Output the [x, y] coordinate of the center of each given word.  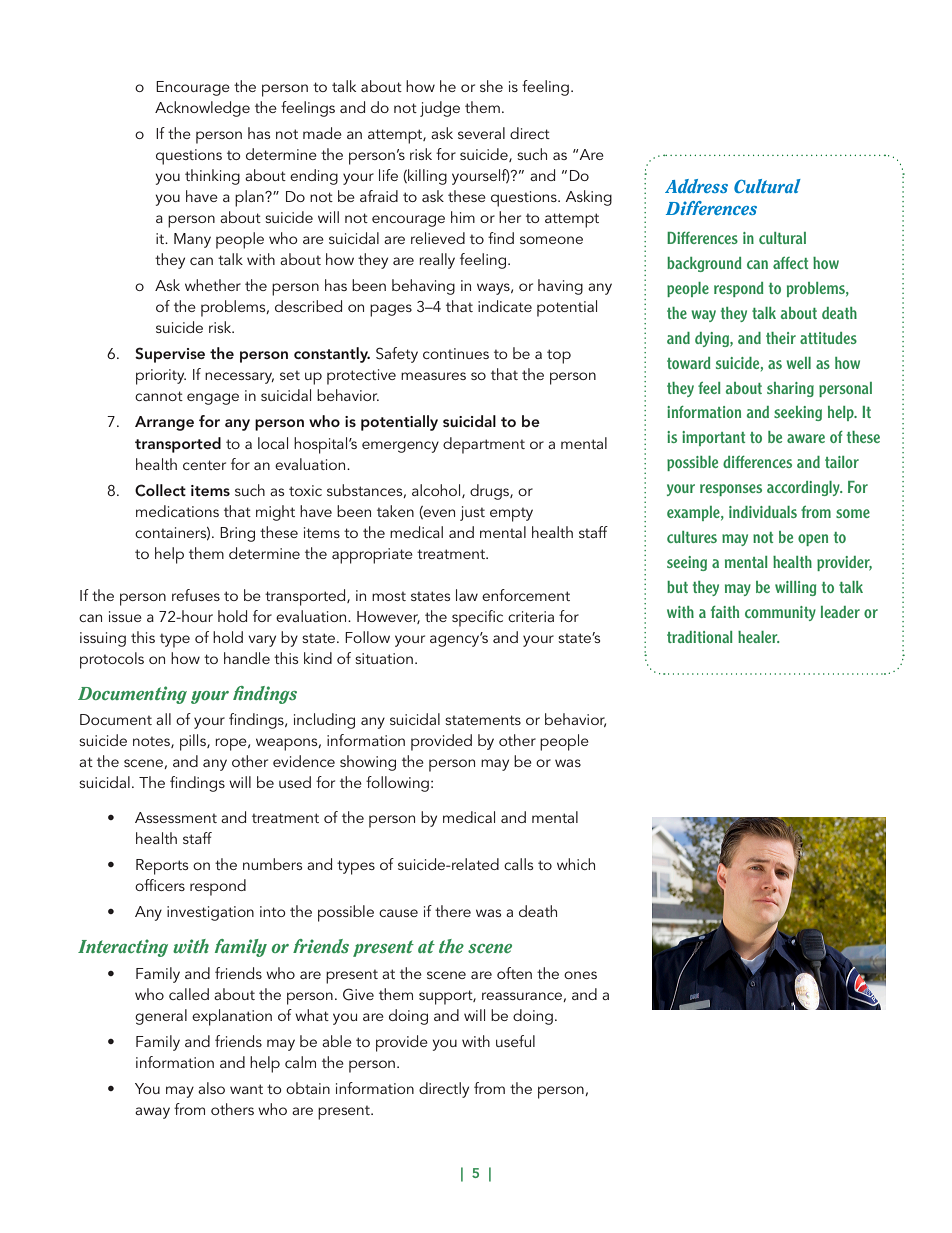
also [211, 1088]
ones [580, 975]
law [467, 595]
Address [696, 186]
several [481, 133]
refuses [196, 595]
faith [725, 612]
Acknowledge [202, 109]
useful [515, 1041]
